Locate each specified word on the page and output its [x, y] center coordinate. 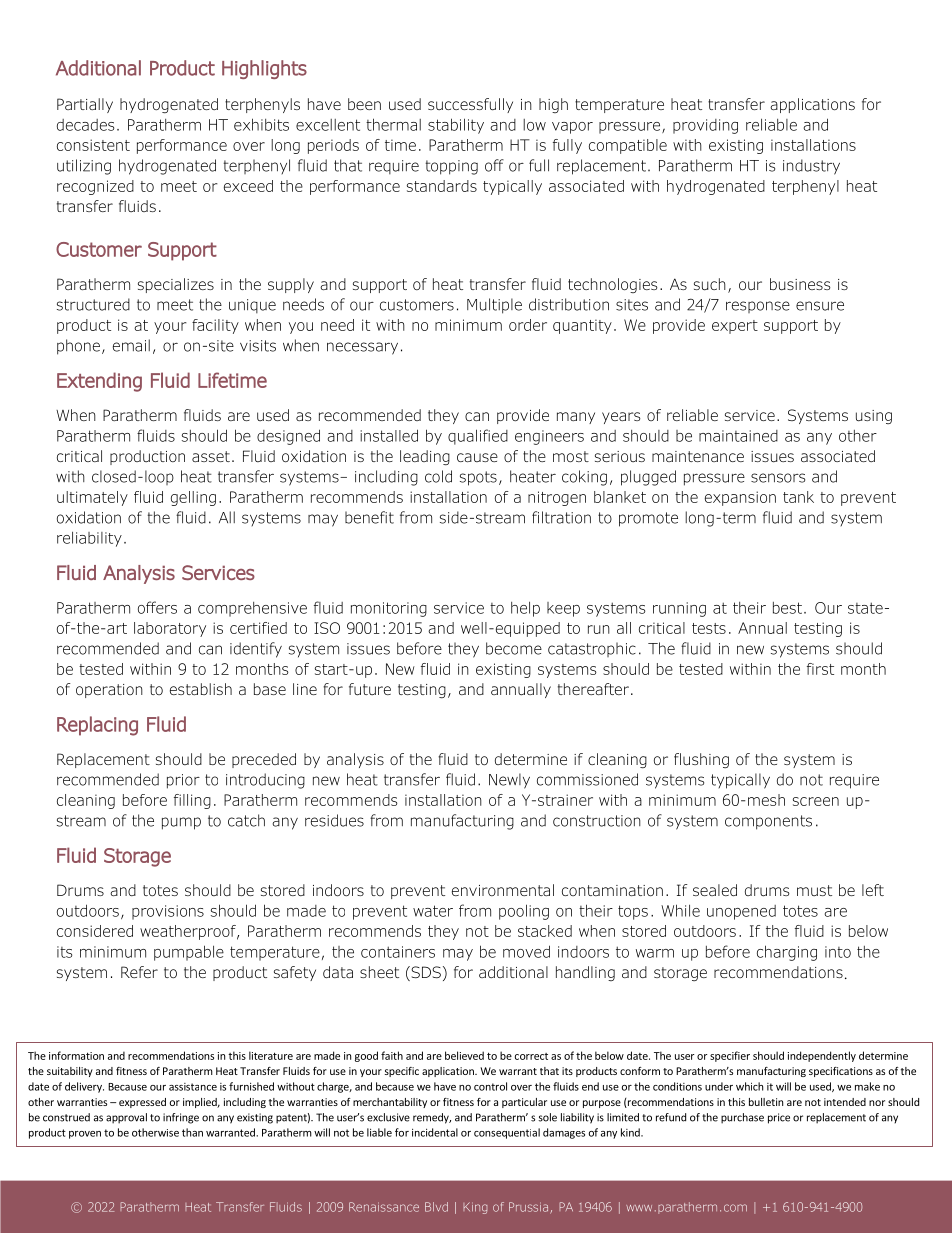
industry [811, 167]
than [192, 1132]
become [514, 648]
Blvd [436, 1207]
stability [456, 126]
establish [201, 689]
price [779, 1118]
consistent [93, 145]
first [820, 669]
